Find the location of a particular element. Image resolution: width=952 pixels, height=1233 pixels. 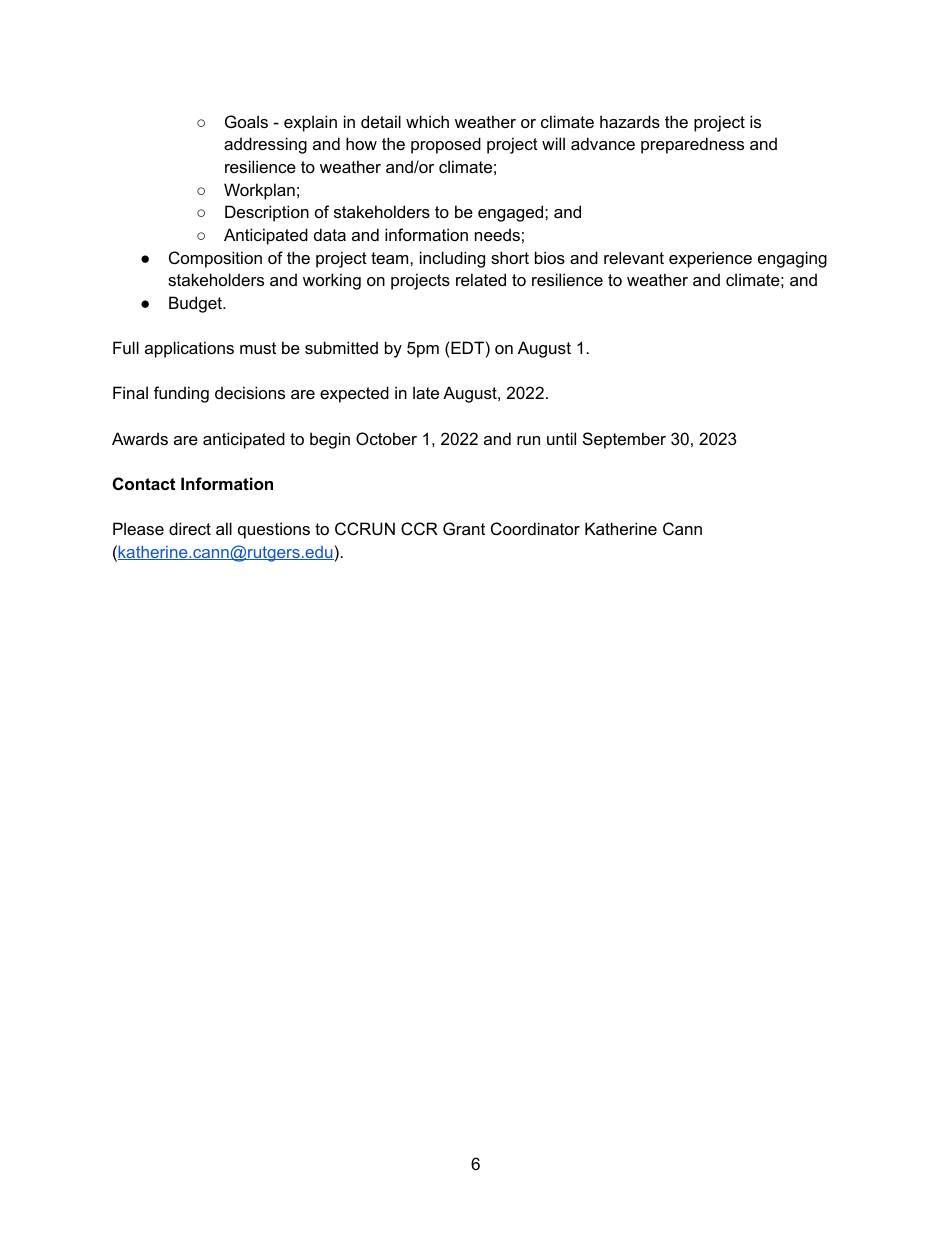

expected is located at coordinates (354, 394).
